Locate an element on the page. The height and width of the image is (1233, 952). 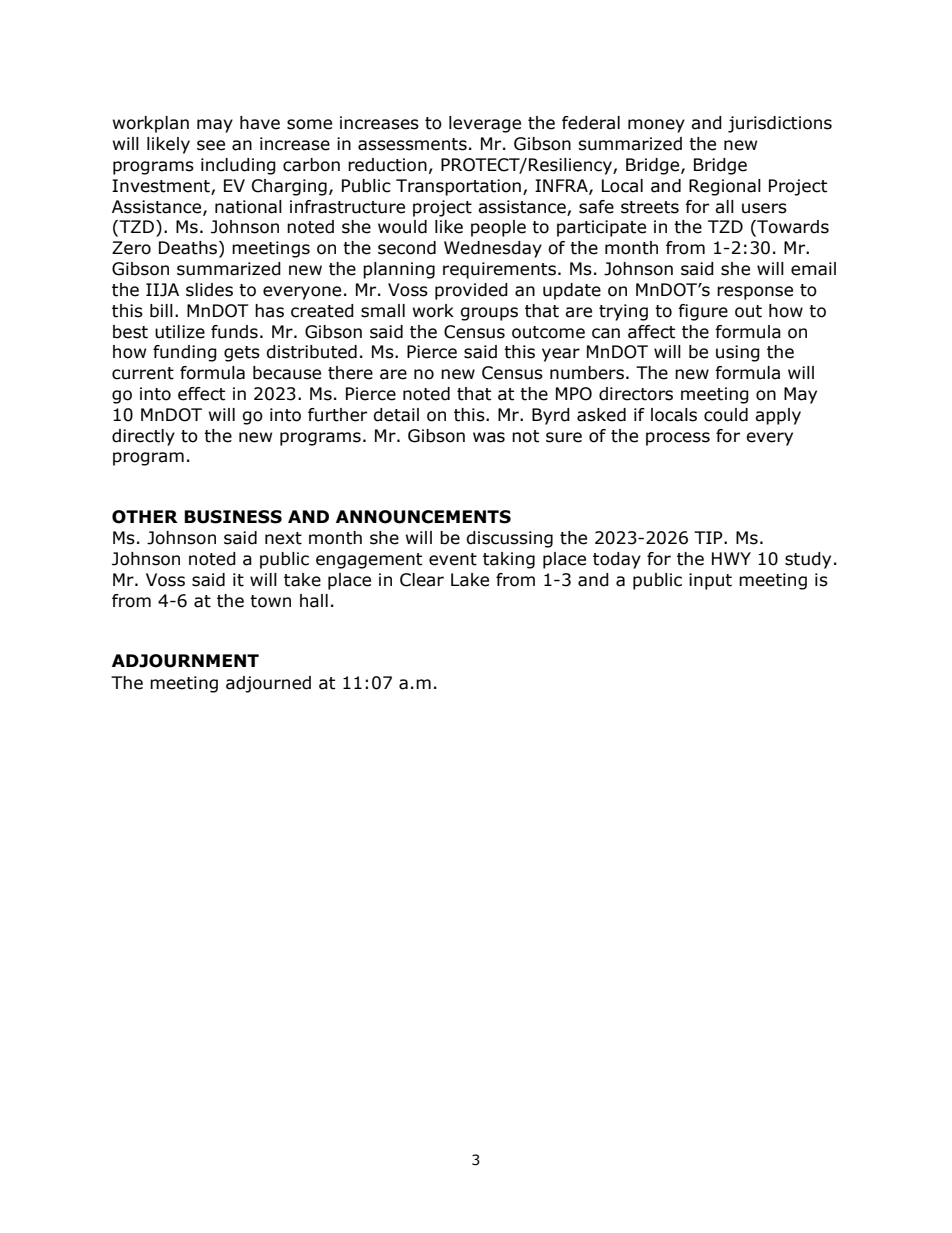
figure is located at coordinates (703, 312).
